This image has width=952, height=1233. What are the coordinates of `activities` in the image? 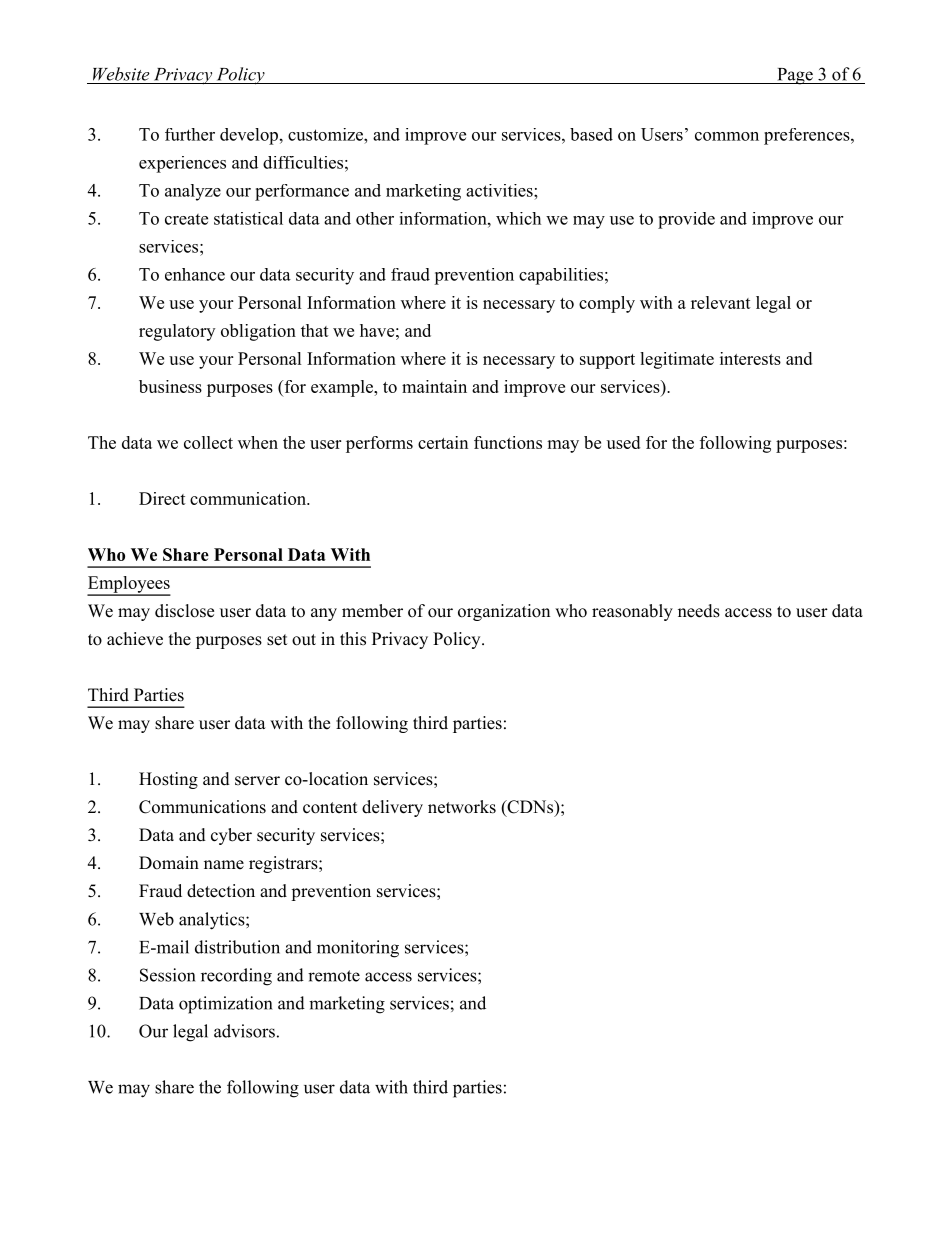 It's located at (500, 190).
